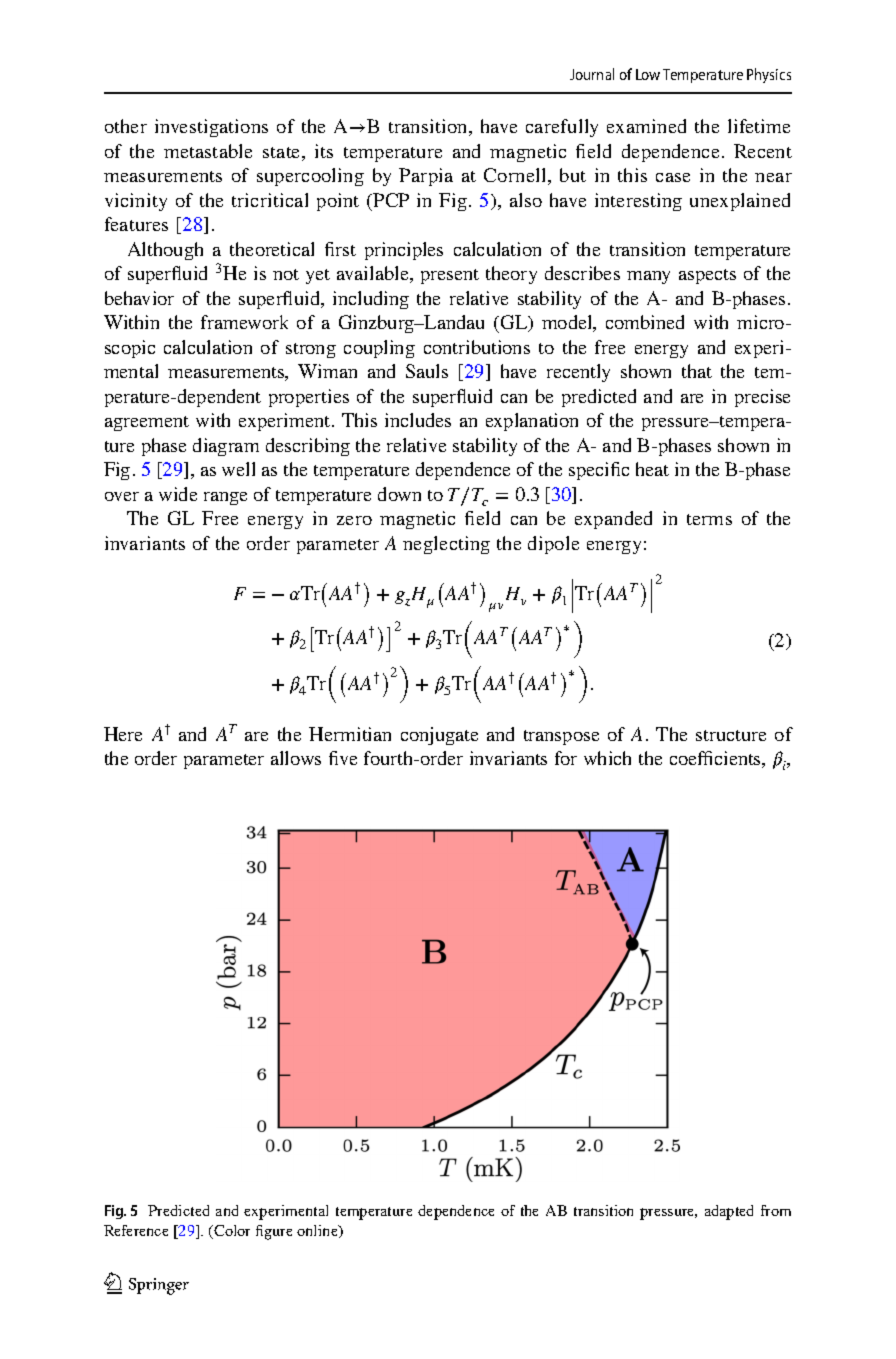  Describe the element at coordinates (646, 126) in the page. I see `examined` at that location.
